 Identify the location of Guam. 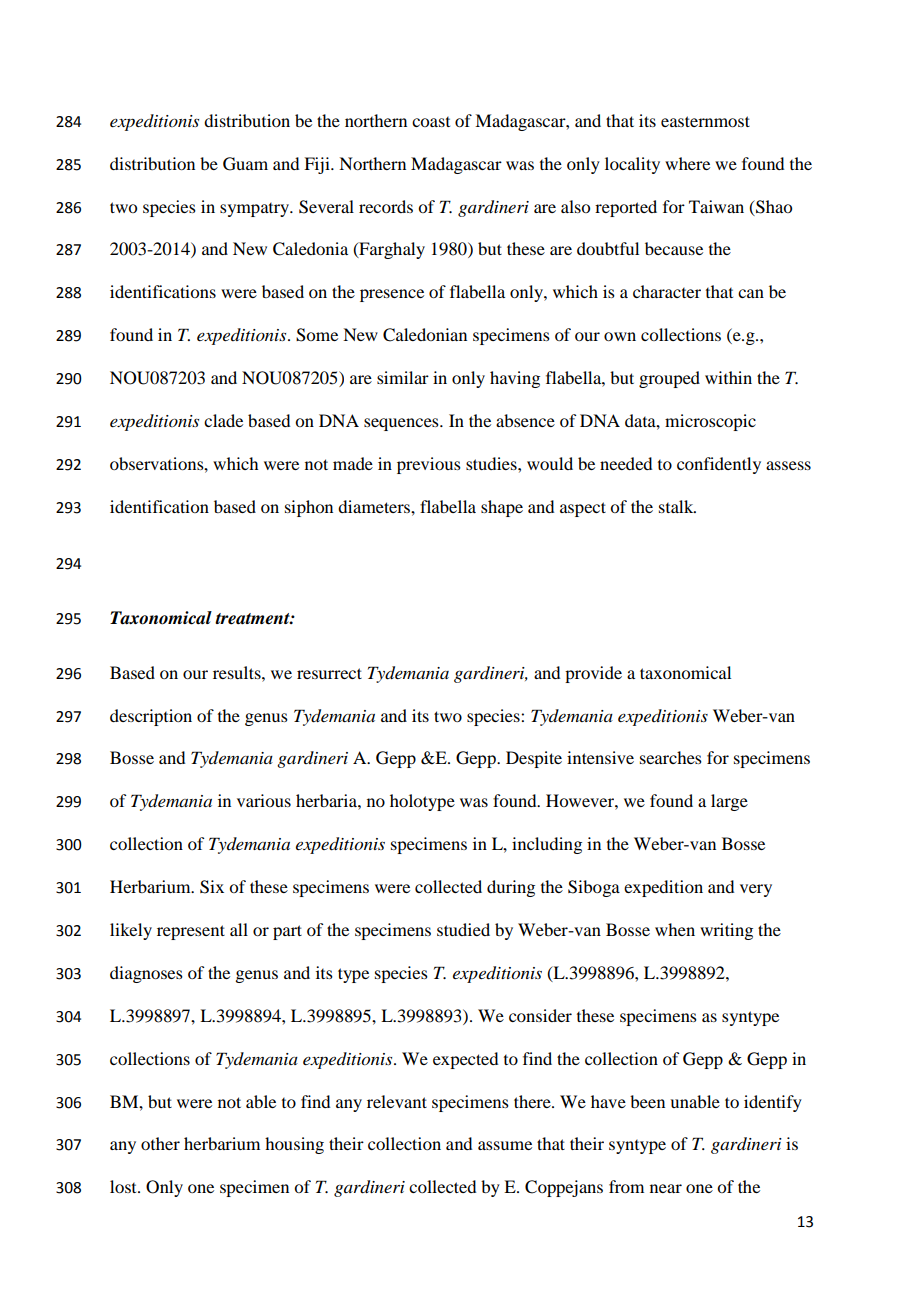
(245, 164).
